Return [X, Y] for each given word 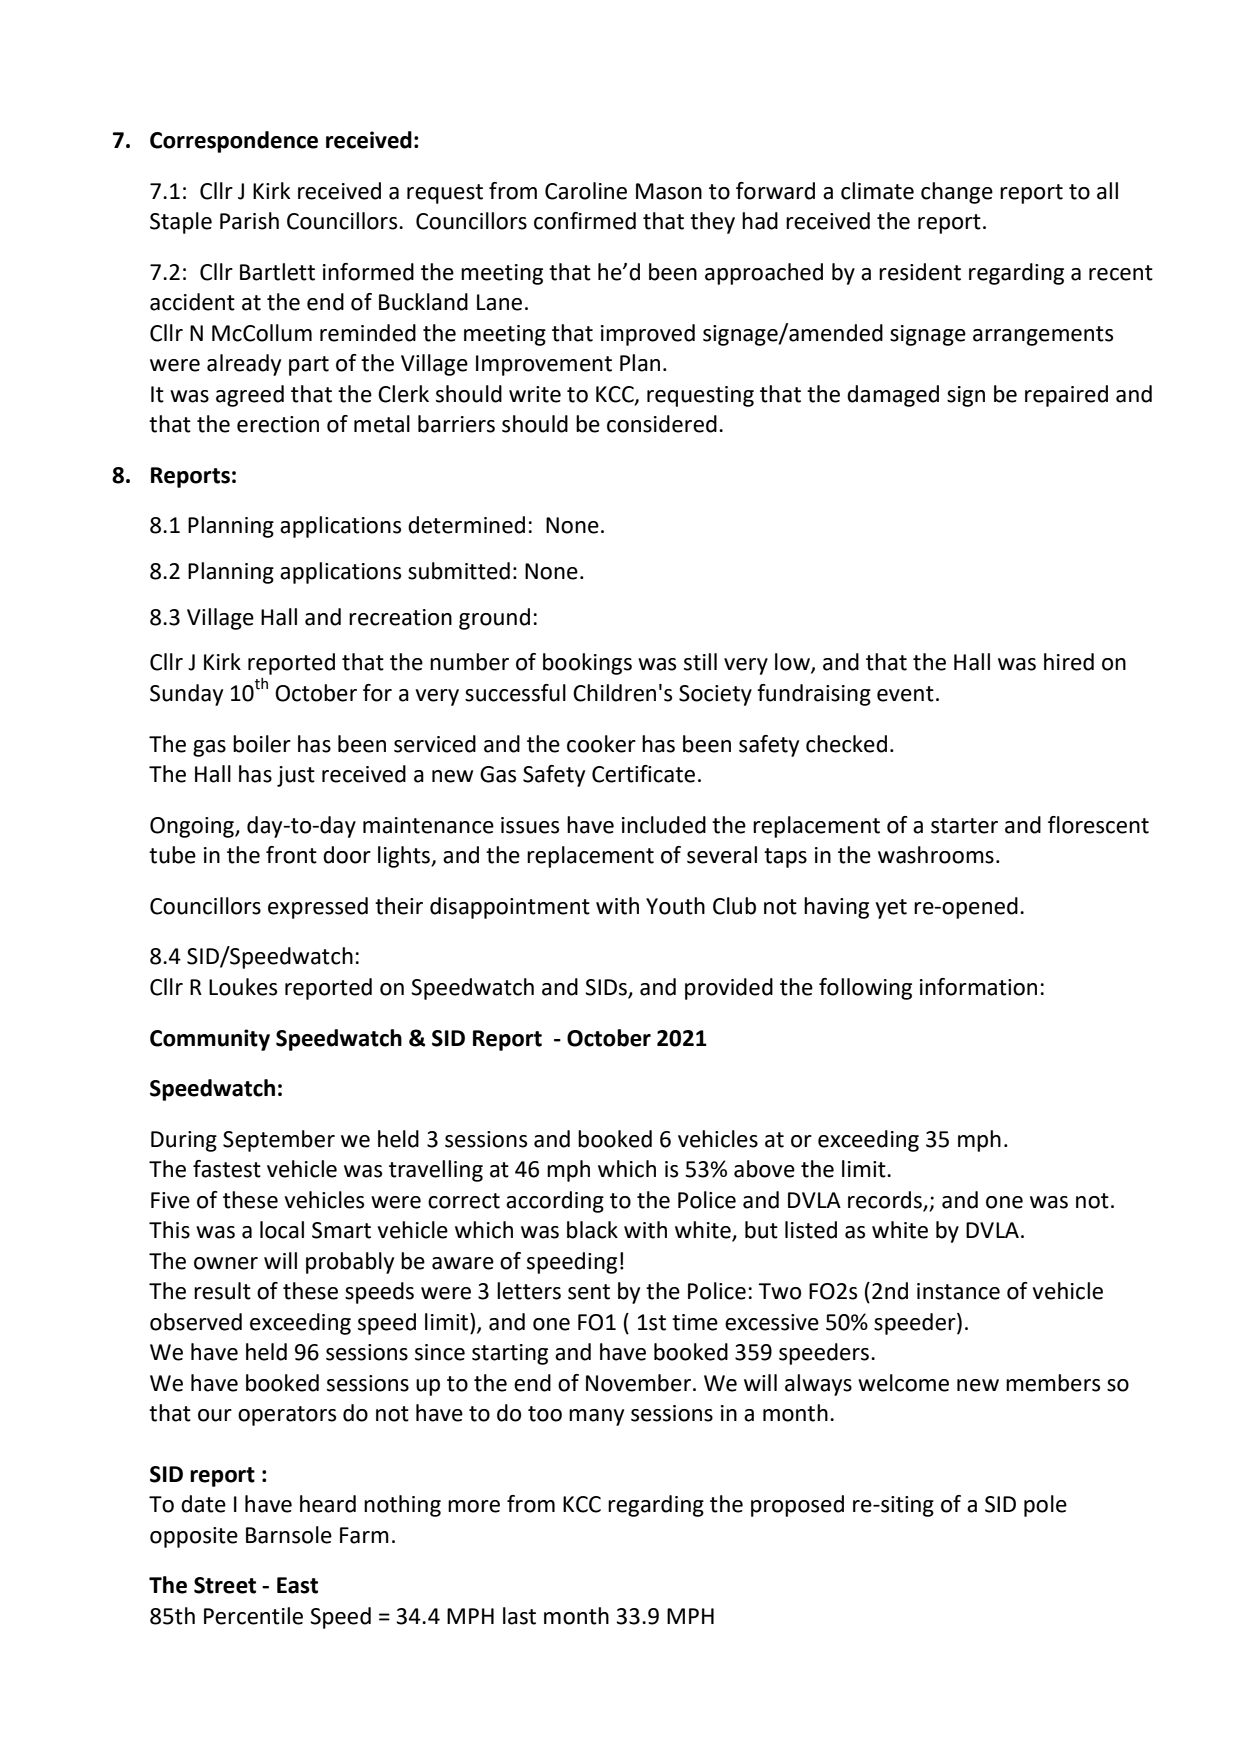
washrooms [936, 855]
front [291, 855]
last [519, 1616]
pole [1045, 1506]
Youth [675, 906]
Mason [669, 191]
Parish [249, 221]
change [957, 193]
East [297, 1585]
